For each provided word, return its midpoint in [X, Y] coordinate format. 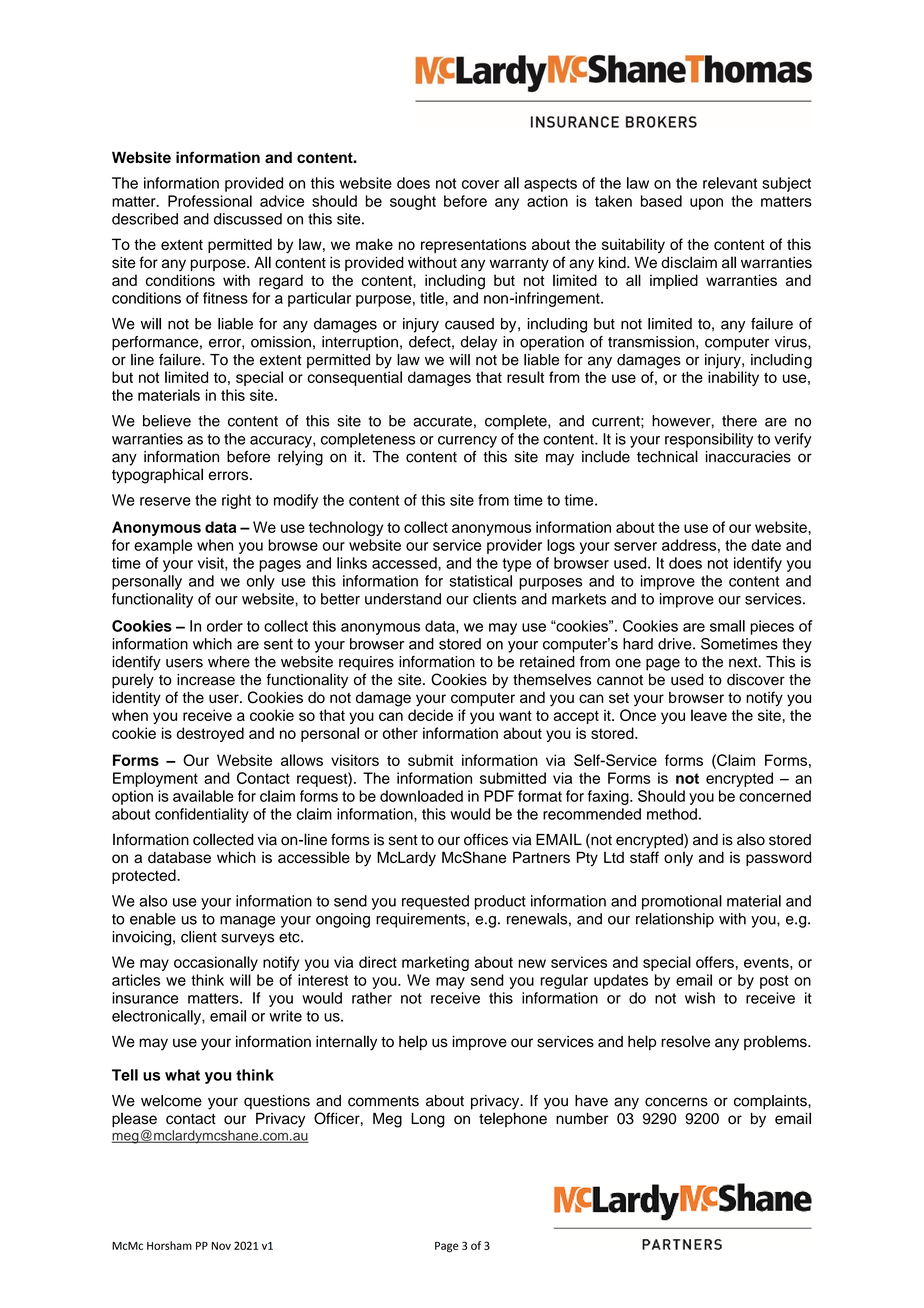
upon [706, 204]
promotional [682, 902]
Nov [221, 1246]
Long [428, 1120]
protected [145, 876]
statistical [480, 581]
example [163, 546]
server [635, 546]
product [500, 902]
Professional [210, 201]
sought [413, 202]
